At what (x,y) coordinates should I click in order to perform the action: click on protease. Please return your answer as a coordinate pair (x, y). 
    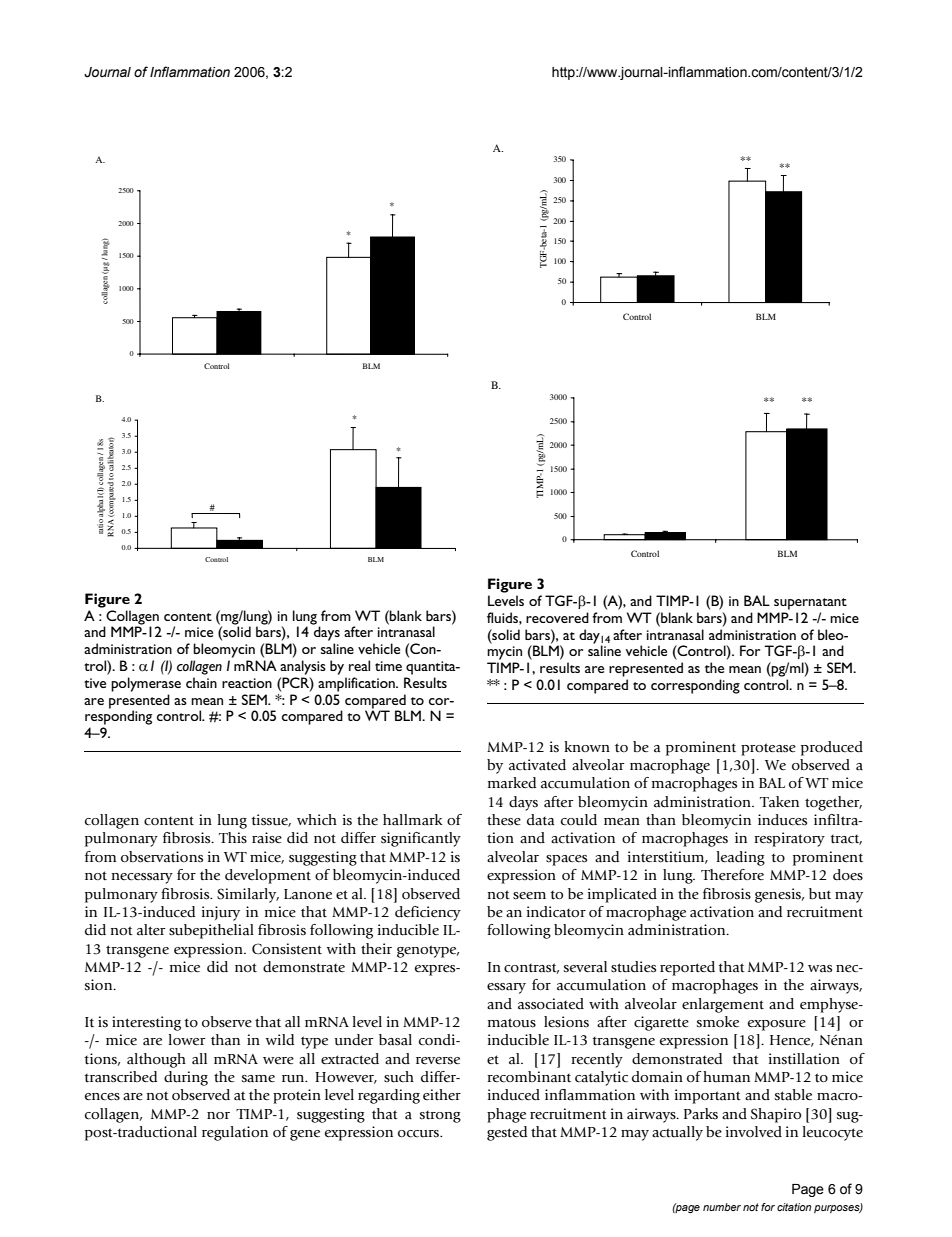
    Looking at the image, I should click on (768, 749).
